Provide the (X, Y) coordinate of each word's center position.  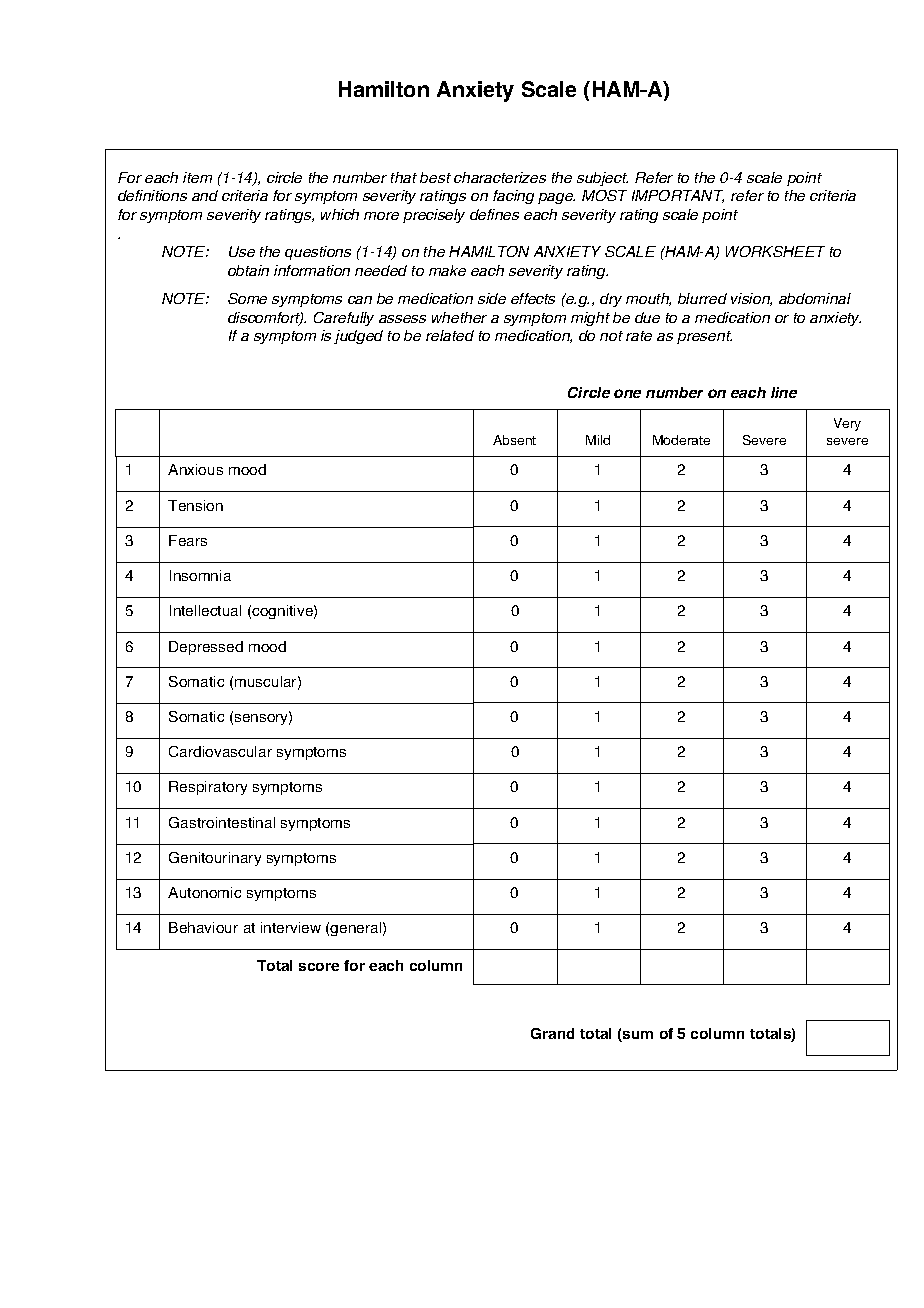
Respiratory (208, 788)
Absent (514, 440)
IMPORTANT (678, 196)
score (319, 967)
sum (637, 1036)
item (197, 177)
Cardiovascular (220, 751)
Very (847, 424)
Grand (552, 1033)
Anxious (195, 469)
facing (513, 197)
